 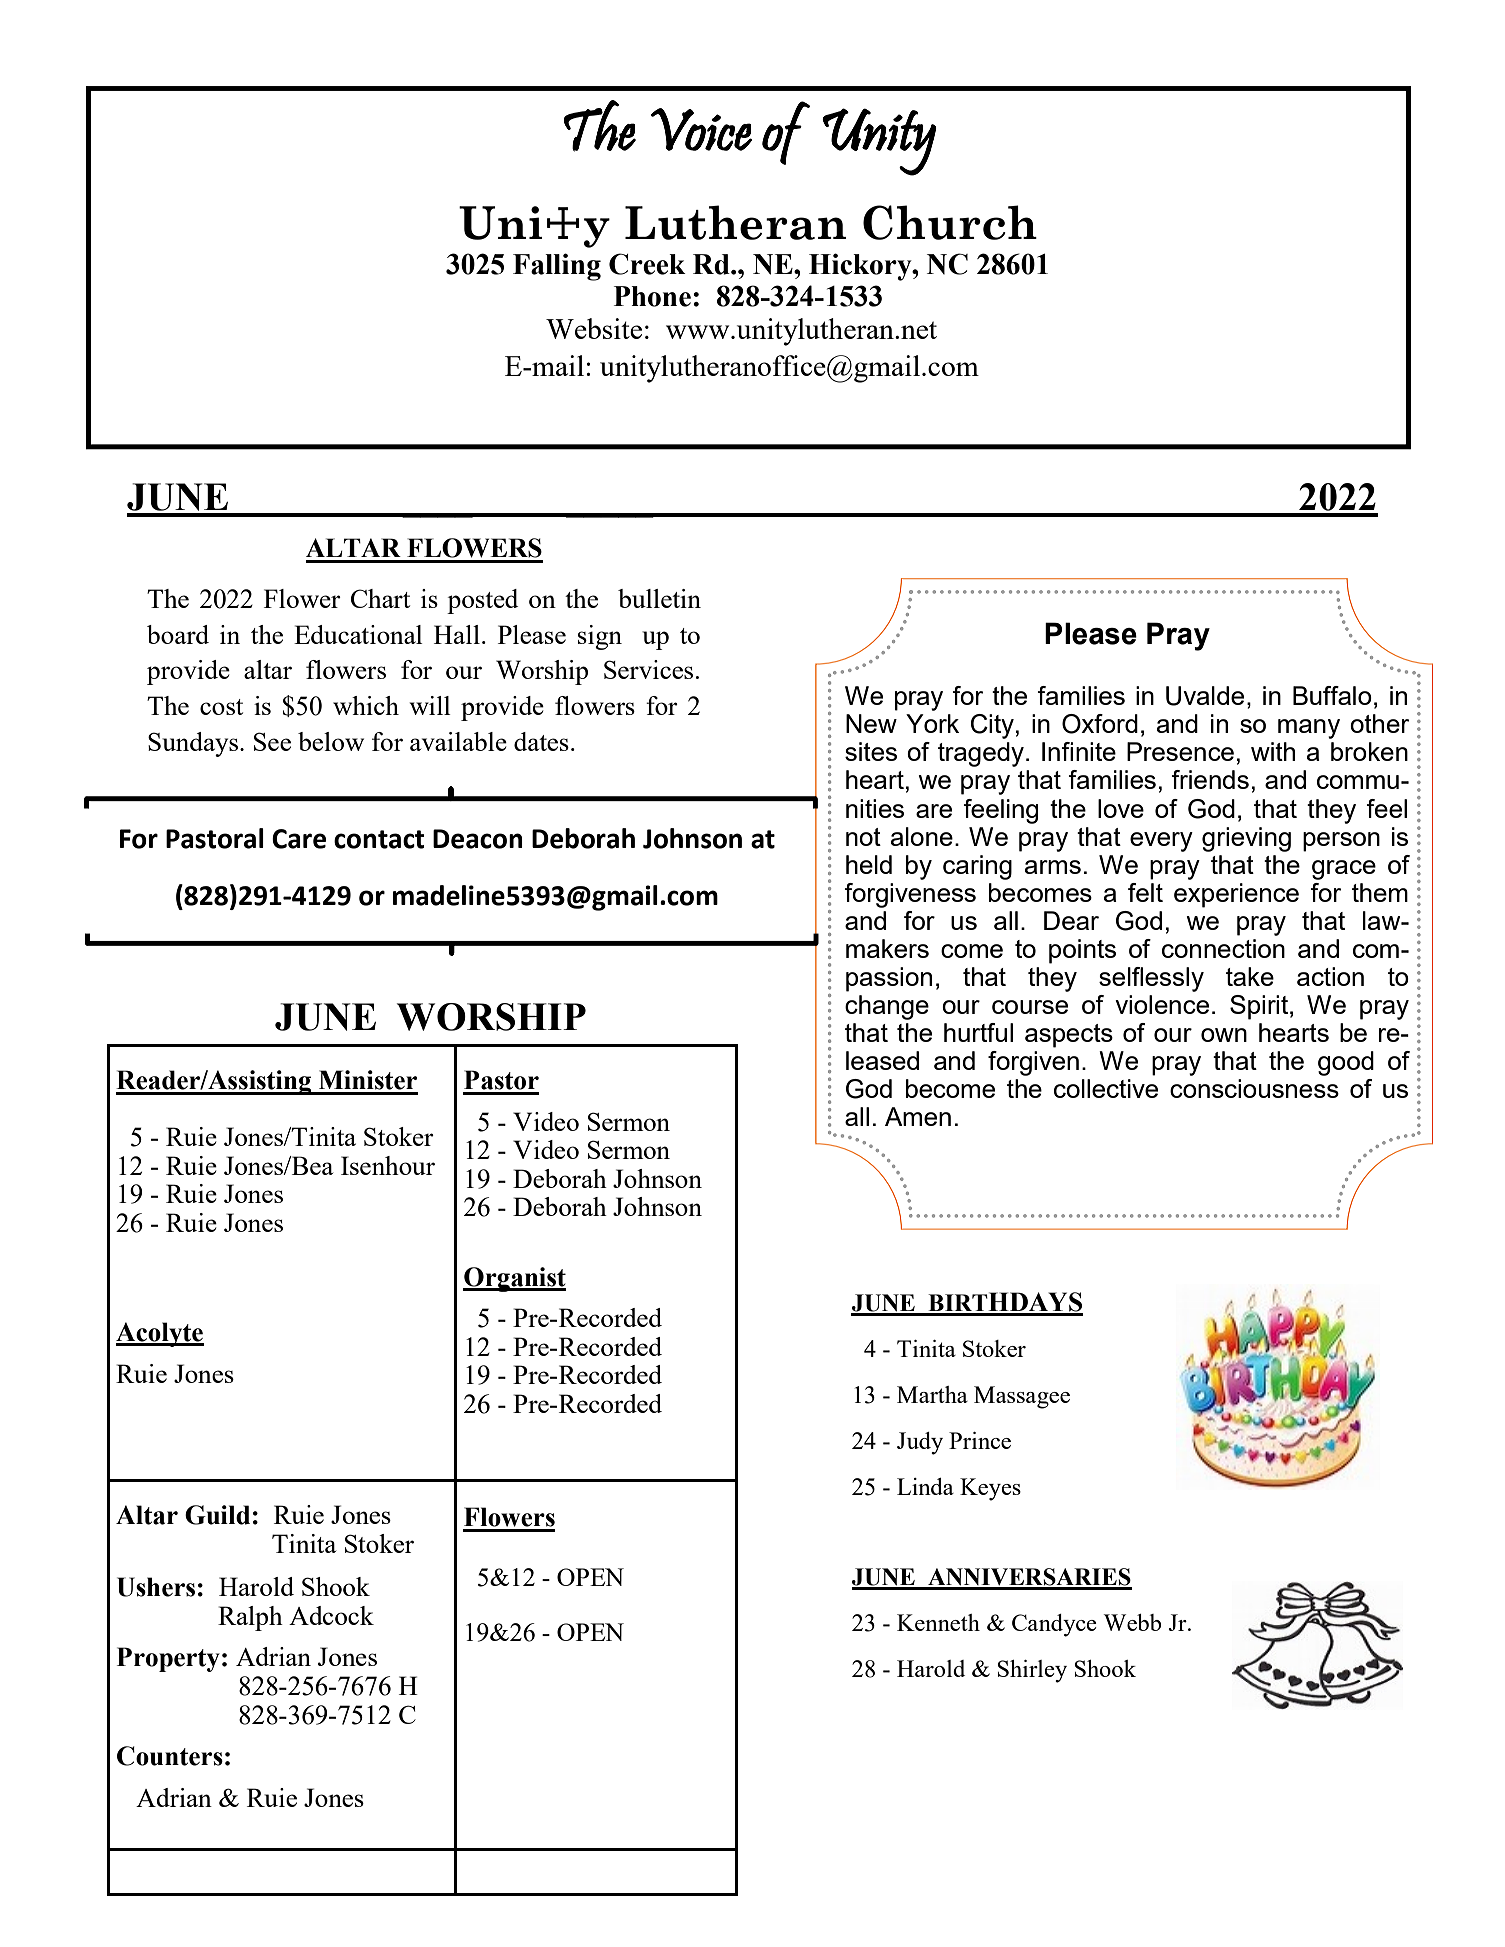 I want to click on Uvalde, so click(x=1205, y=696).
